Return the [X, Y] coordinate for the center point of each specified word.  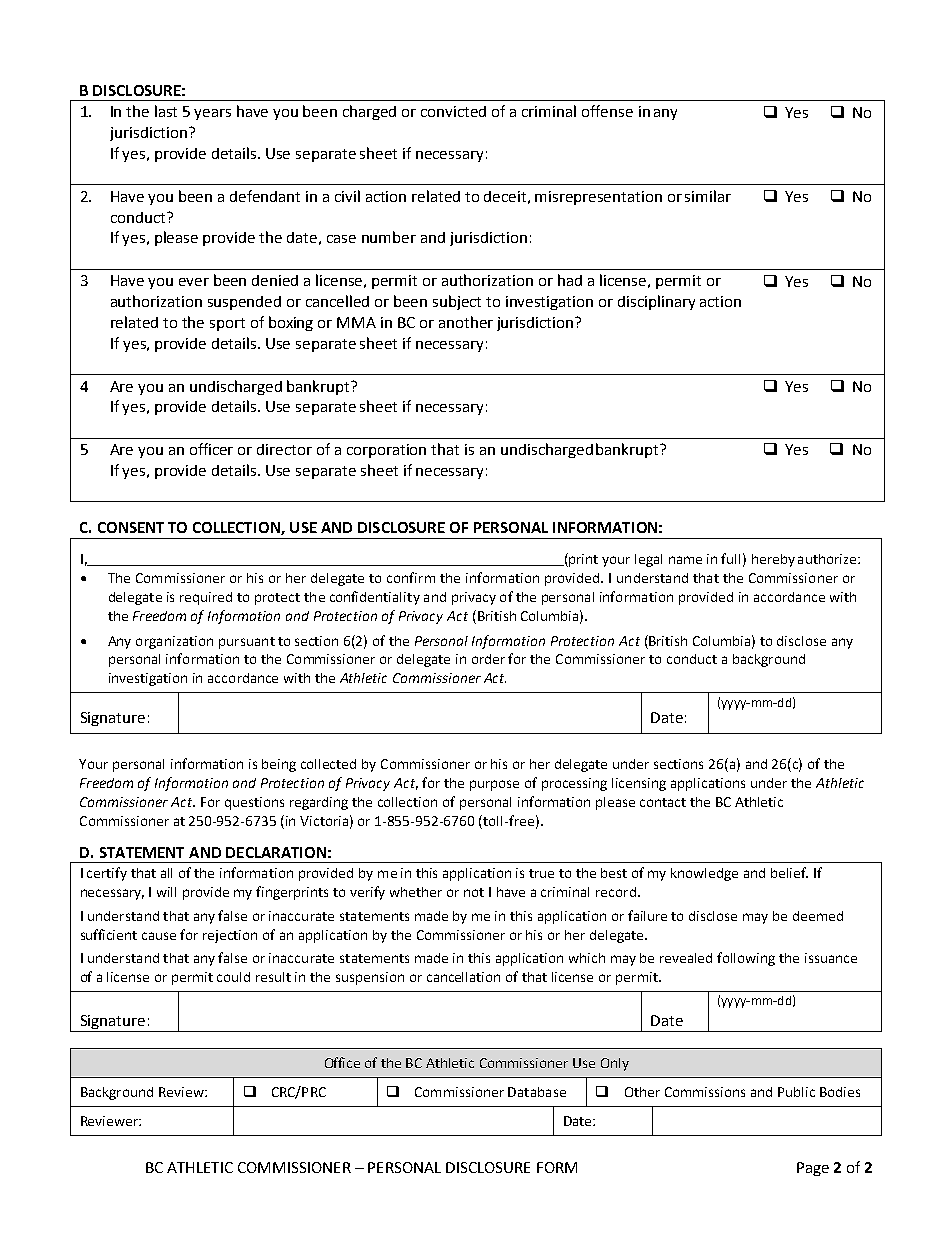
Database [537, 1092]
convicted [453, 111]
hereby [773, 560]
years [212, 114]
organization [174, 642]
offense [607, 111]
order [488, 659]
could [233, 977]
